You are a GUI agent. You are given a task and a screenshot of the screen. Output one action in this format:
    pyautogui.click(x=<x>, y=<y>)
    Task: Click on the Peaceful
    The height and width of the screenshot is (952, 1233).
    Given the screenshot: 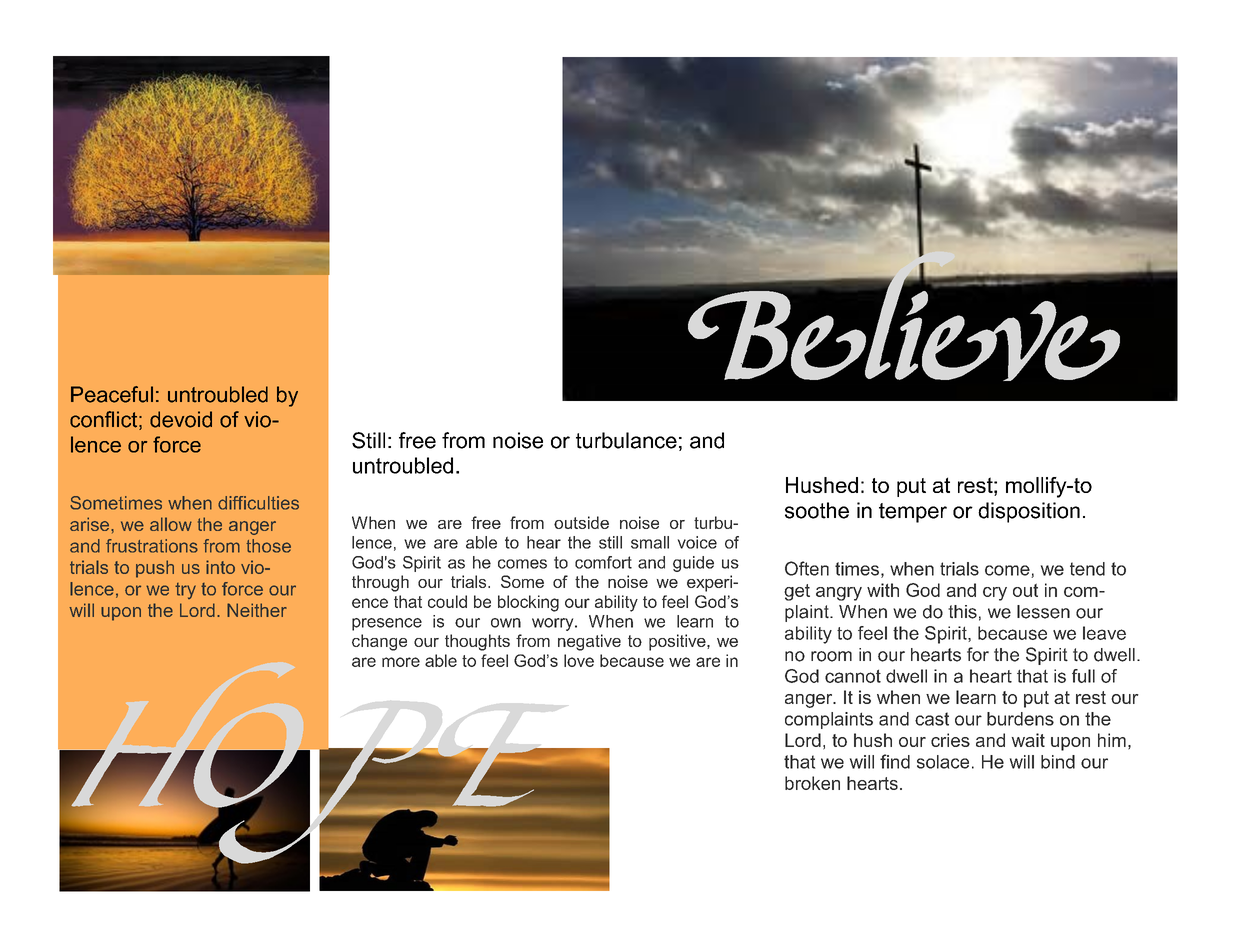 What is the action you would take?
    pyautogui.click(x=112, y=394)
